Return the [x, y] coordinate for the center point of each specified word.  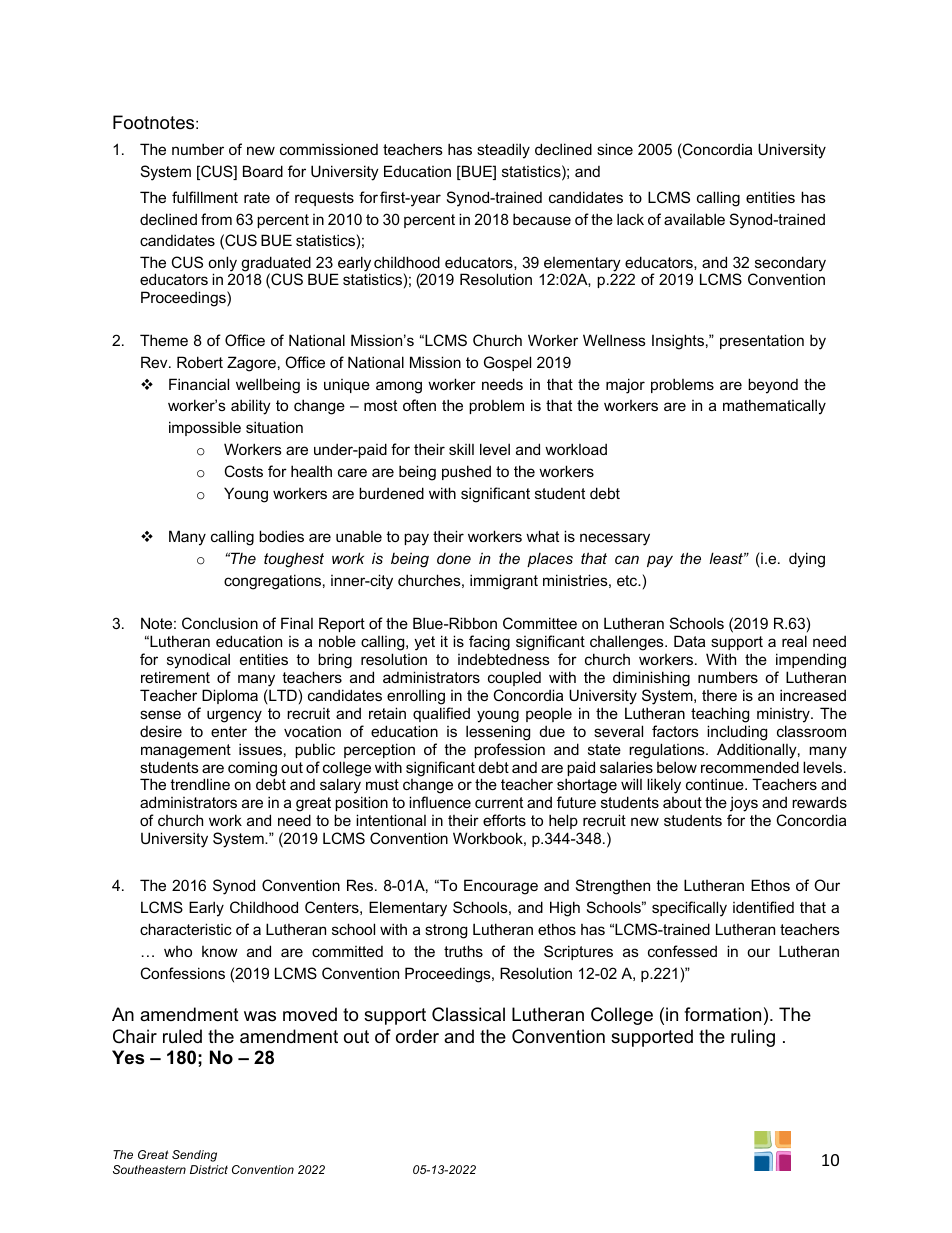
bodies [281, 536]
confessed [682, 951]
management [186, 751]
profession [509, 750]
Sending [194, 1156]
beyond [773, 386]
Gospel [507, 363]
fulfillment [205, 197]
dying [807, 560]
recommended [750, 767]
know [220, 951]
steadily [503, 151]
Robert [200, 362]
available [694, 219]
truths [463, 951]
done [454, 558]
